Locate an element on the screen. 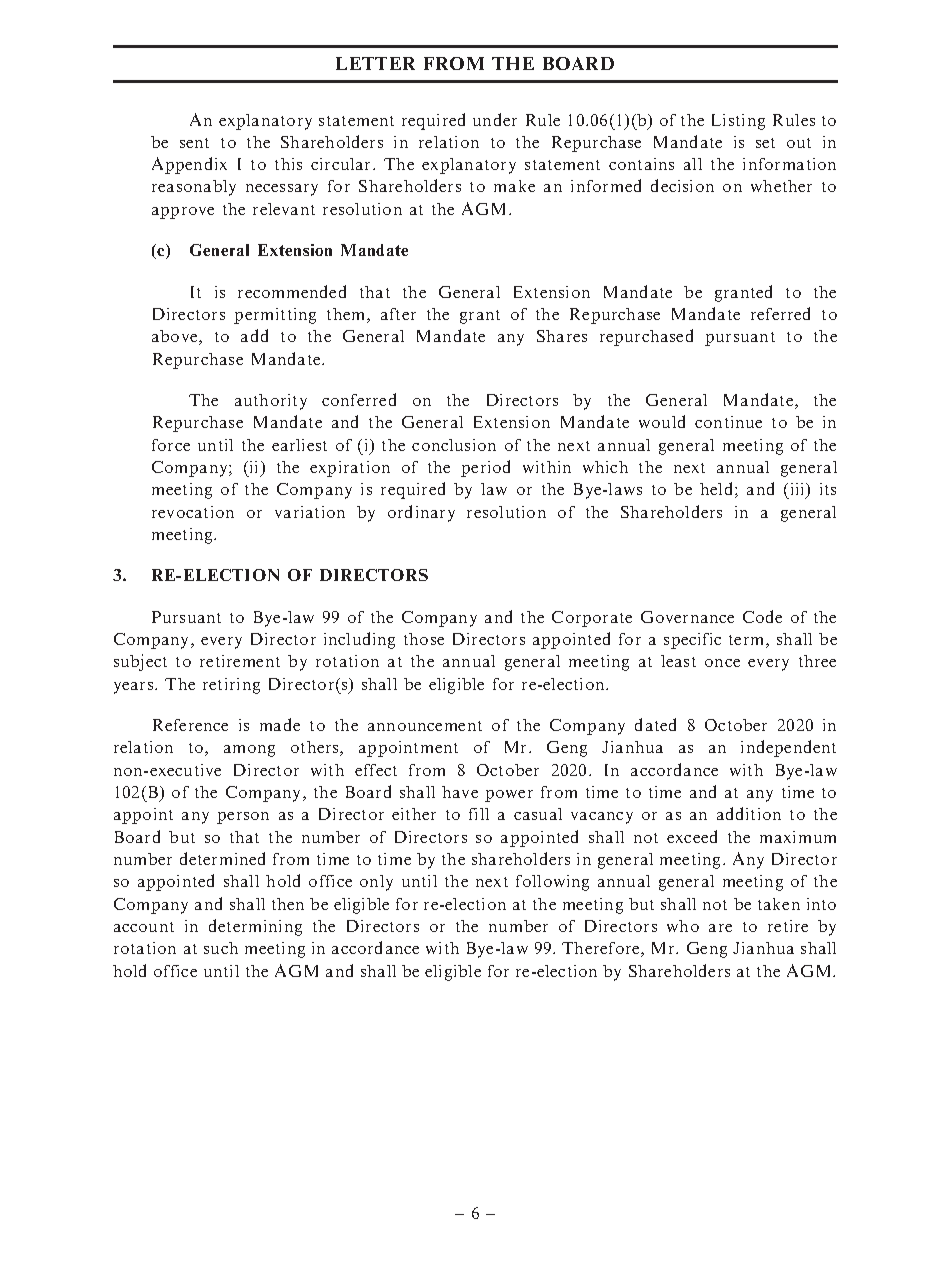 The height and width of the screenshot is (1270, 952). under is located at coordinates (495, 119).
